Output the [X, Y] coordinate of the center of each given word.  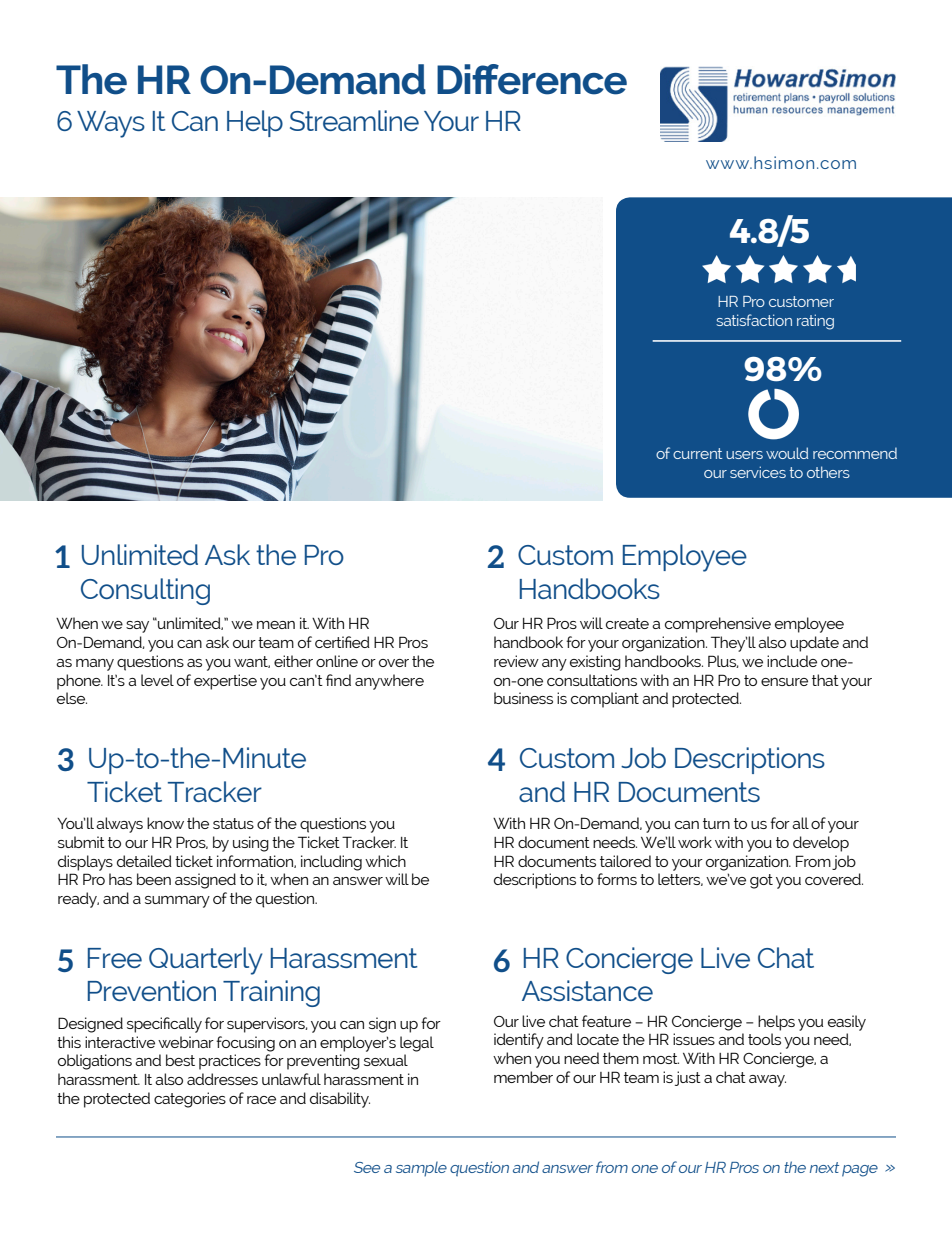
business [523, 698]
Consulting [145, 591]
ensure [784, 682]
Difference [532, 79]
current [697, 453]
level [157, 680]
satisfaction [754, 320]
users [744, 455]
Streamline [354, 120]
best [180, 1060]
